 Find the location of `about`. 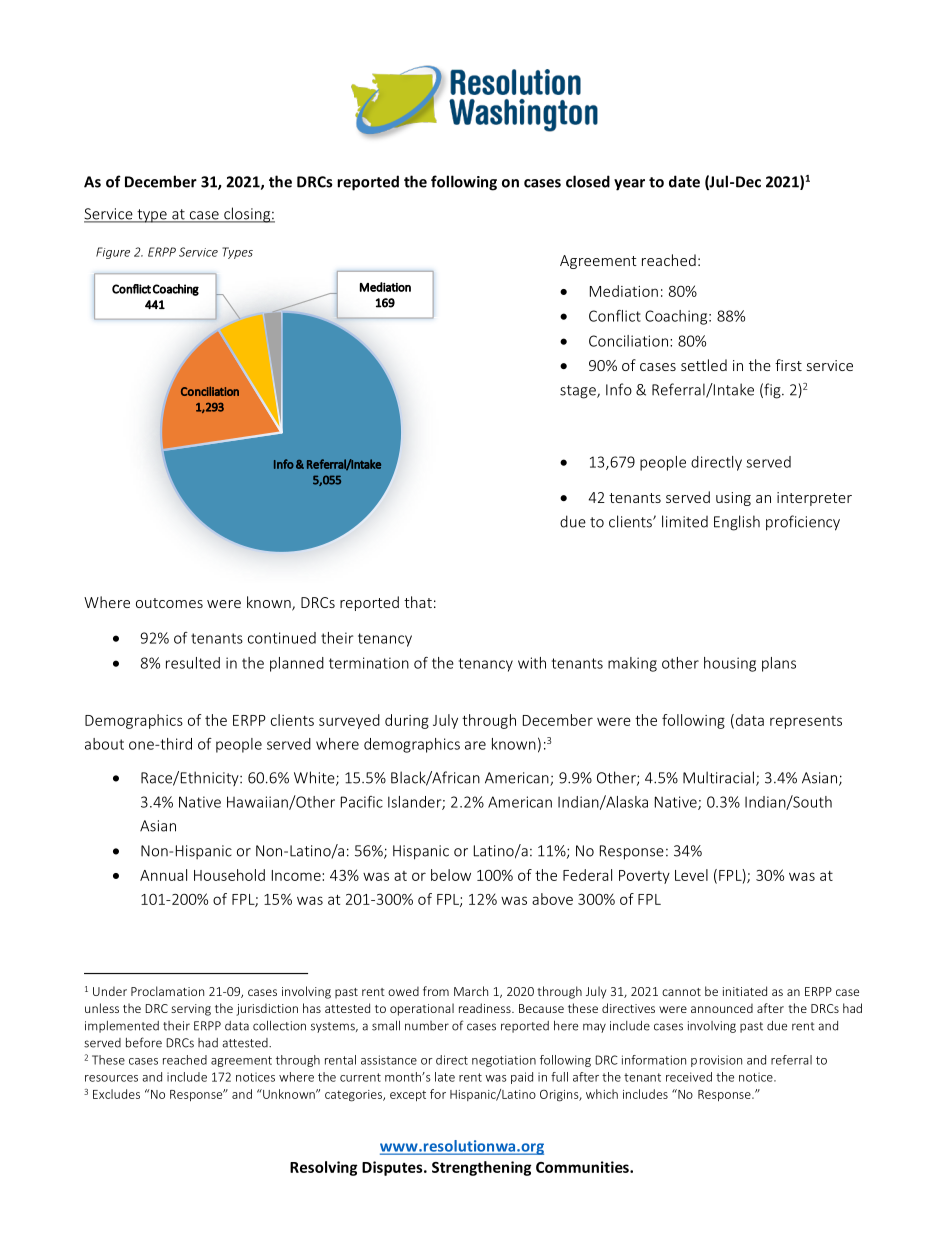

about is located at coordinates (104, 744).
